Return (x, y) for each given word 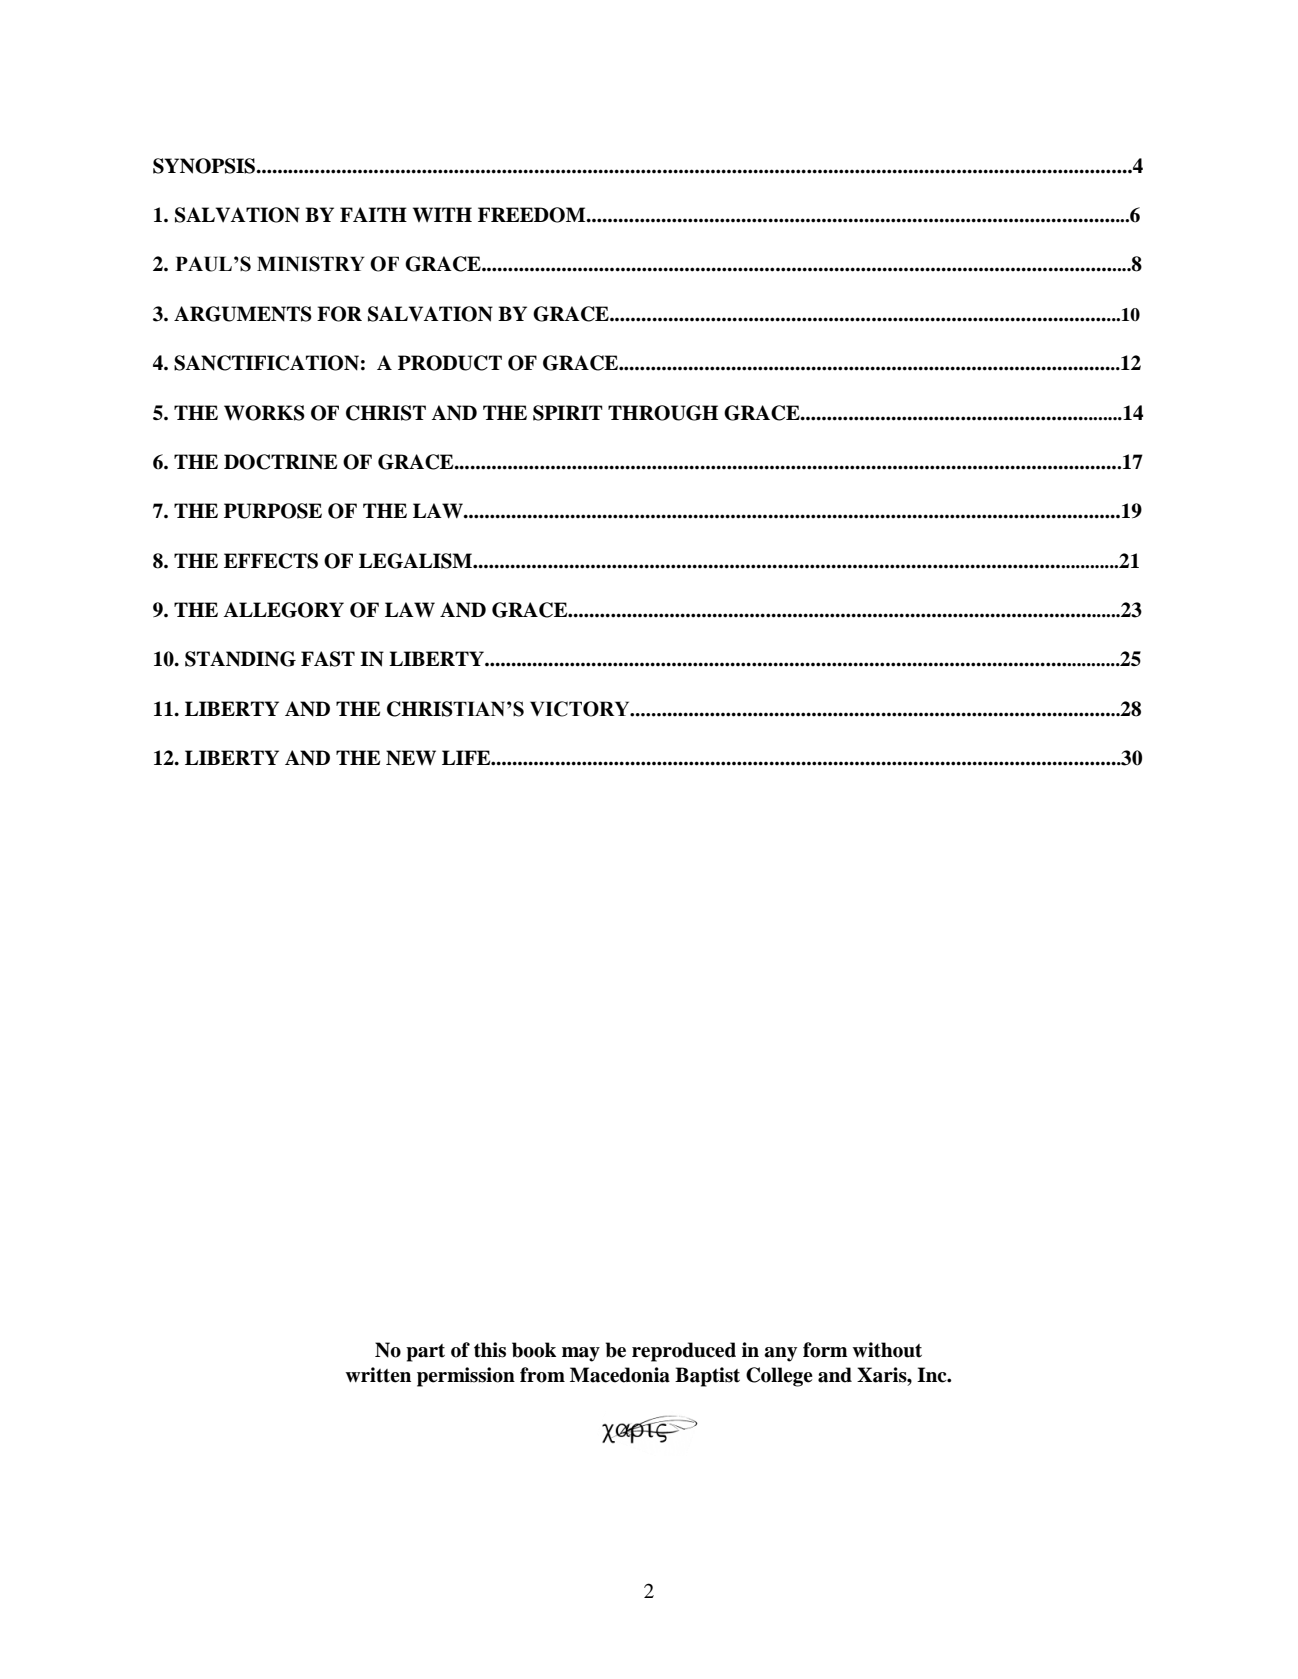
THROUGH (663, 413)
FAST (328, 659)
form (825, 1350)
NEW (411, 758)
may (581, 1354)
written (378, 1375)
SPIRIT (568, 413)
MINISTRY (311, 264)
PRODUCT (450, 363)
